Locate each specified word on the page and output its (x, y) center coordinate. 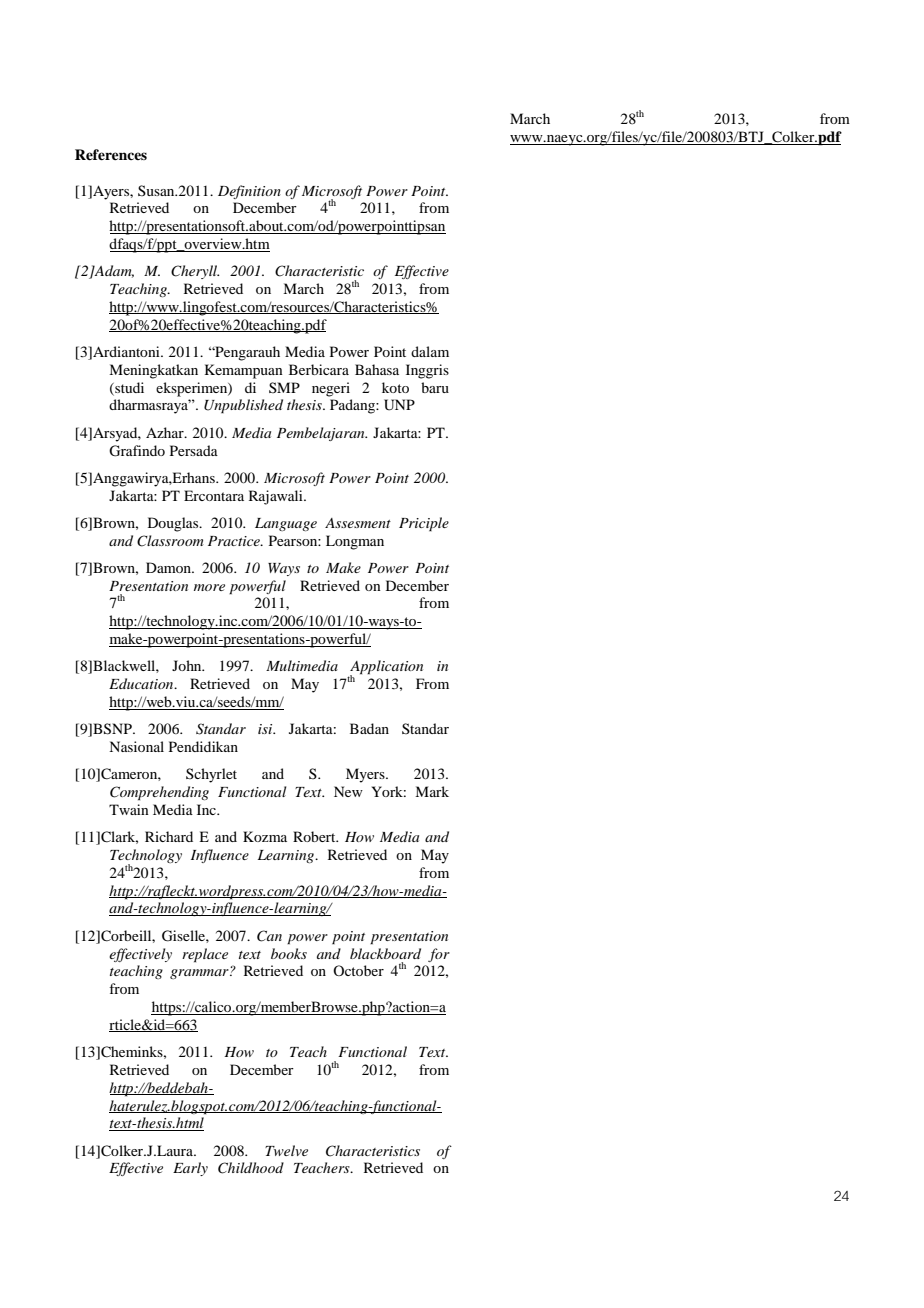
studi (128, 388)
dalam (430, 351)
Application (385, 668)
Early (190, 1169)
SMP (284, 387)
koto (395, 387)
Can (269, 936)
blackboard (385, 953)
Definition (249, 192)
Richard (169, 836)
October (358, 970)
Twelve (286, 1150)
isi (266, 729)
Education (142, 683)
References (111, 154)
